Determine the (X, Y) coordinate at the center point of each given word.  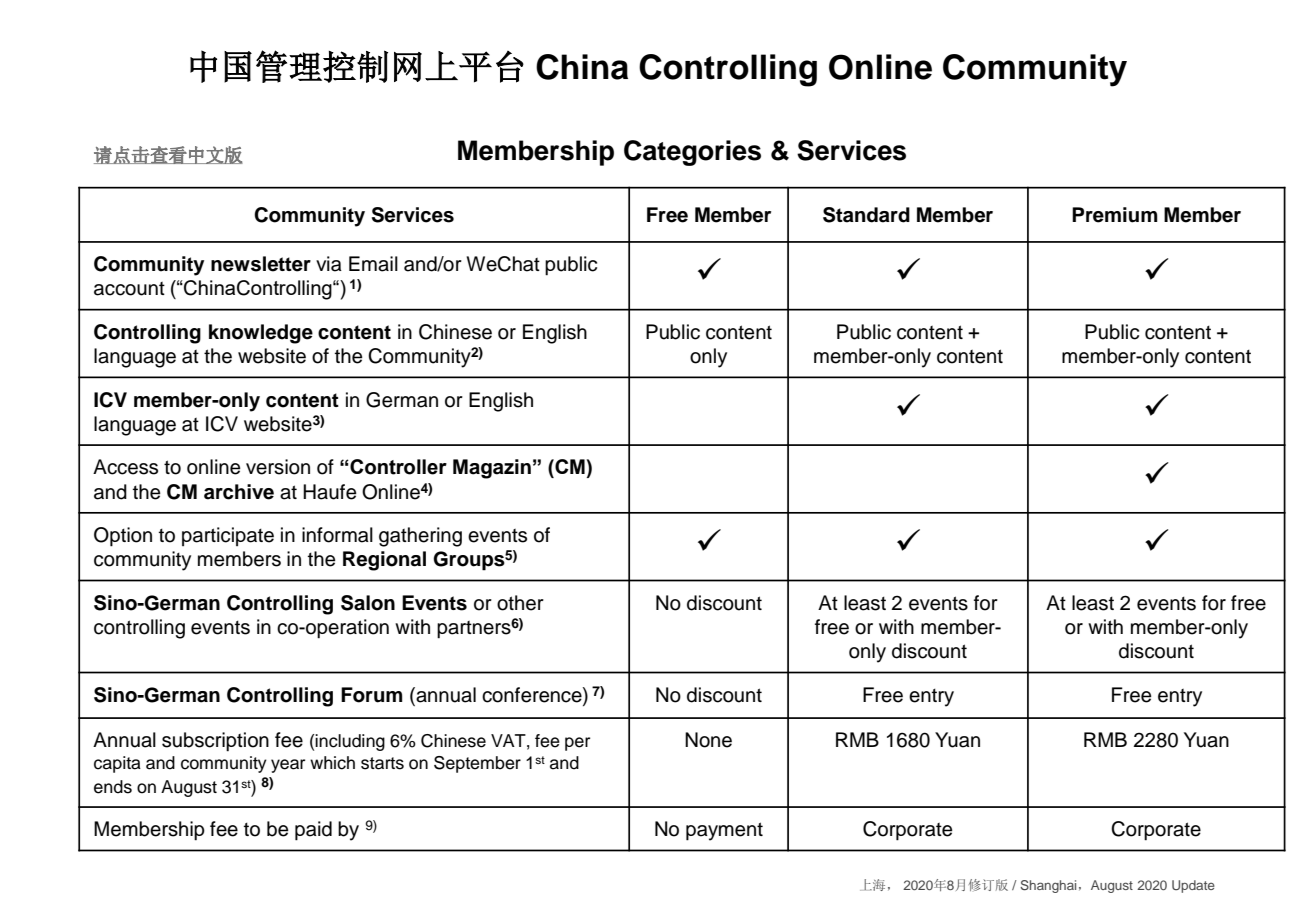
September (477, 764)
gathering (420, 537)
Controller (397, 467)
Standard (866, 215)
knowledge (261, 334)
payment (724, 831)
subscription (215, 742)
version (278, 467)
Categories (692, 153)
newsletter (261, 264)
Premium (1115, 215)
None (708, 740)
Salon (368, 603)
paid (313, 831)
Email (373, 264)
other (520, 603)
